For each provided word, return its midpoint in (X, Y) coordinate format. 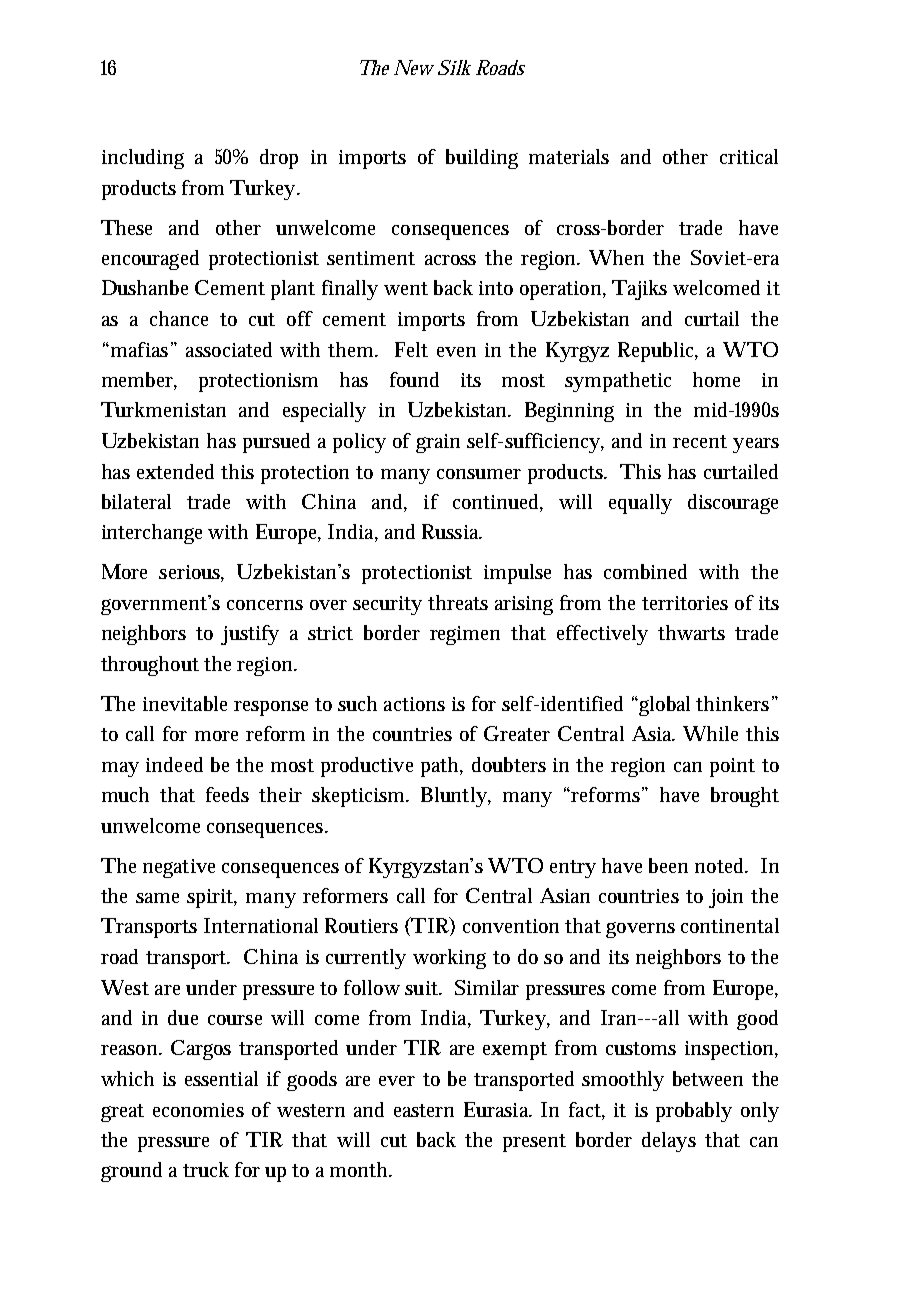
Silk (454, 67)
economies (198, 1110)
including (143, 159)
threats (458, 602)
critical (749, 156)
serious (191, 573)
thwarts (691, 632)
